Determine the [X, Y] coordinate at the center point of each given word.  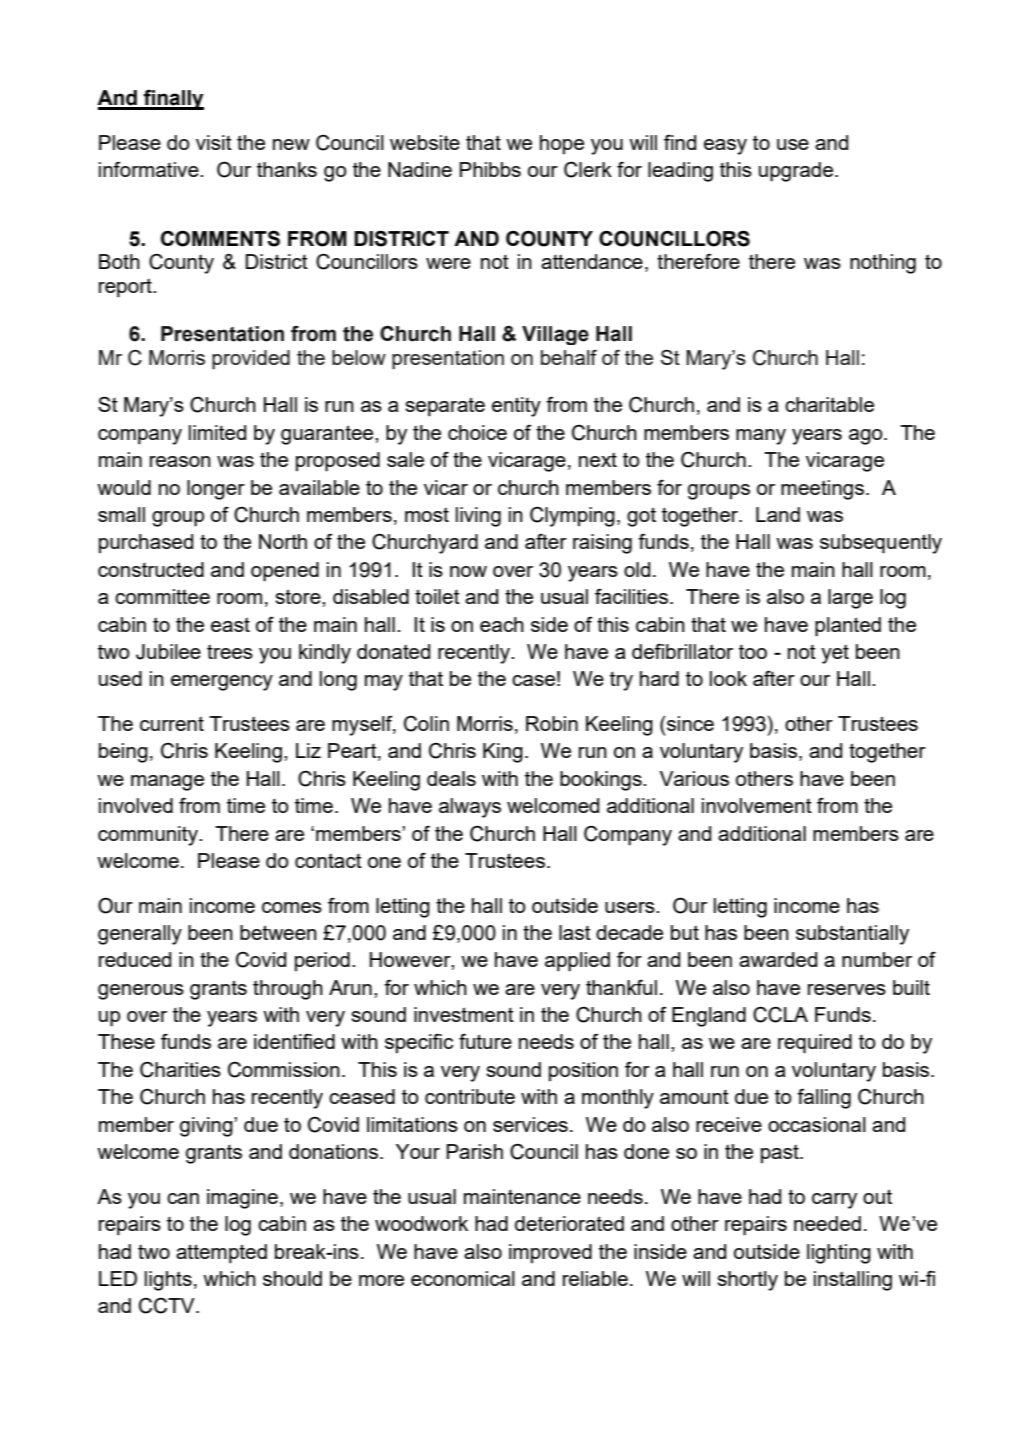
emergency [222, 683]
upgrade [797, 172]
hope [562, 145]
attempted [221, 1254]
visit [214, 142]
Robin [552, 723]
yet [835, 654]
